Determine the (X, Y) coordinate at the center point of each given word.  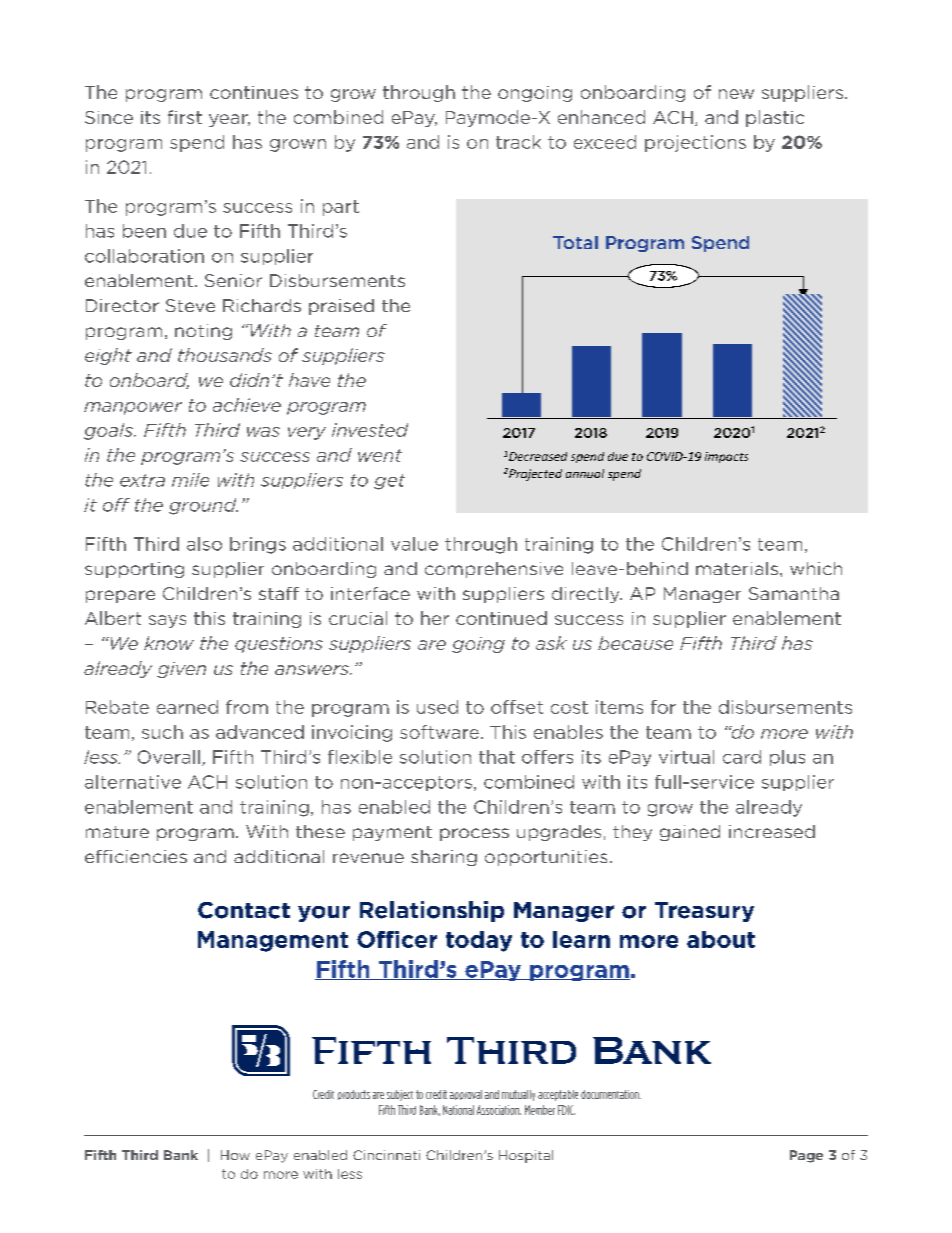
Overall (169, 757)
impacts (726, 457)
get (389, 482)
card (742, 757)
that (497, 757)
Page (806, 1156)
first (185, 117)
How (235, 1155)
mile (190, 480)
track (518, 142)
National (458, 1110)
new (736, 94)
